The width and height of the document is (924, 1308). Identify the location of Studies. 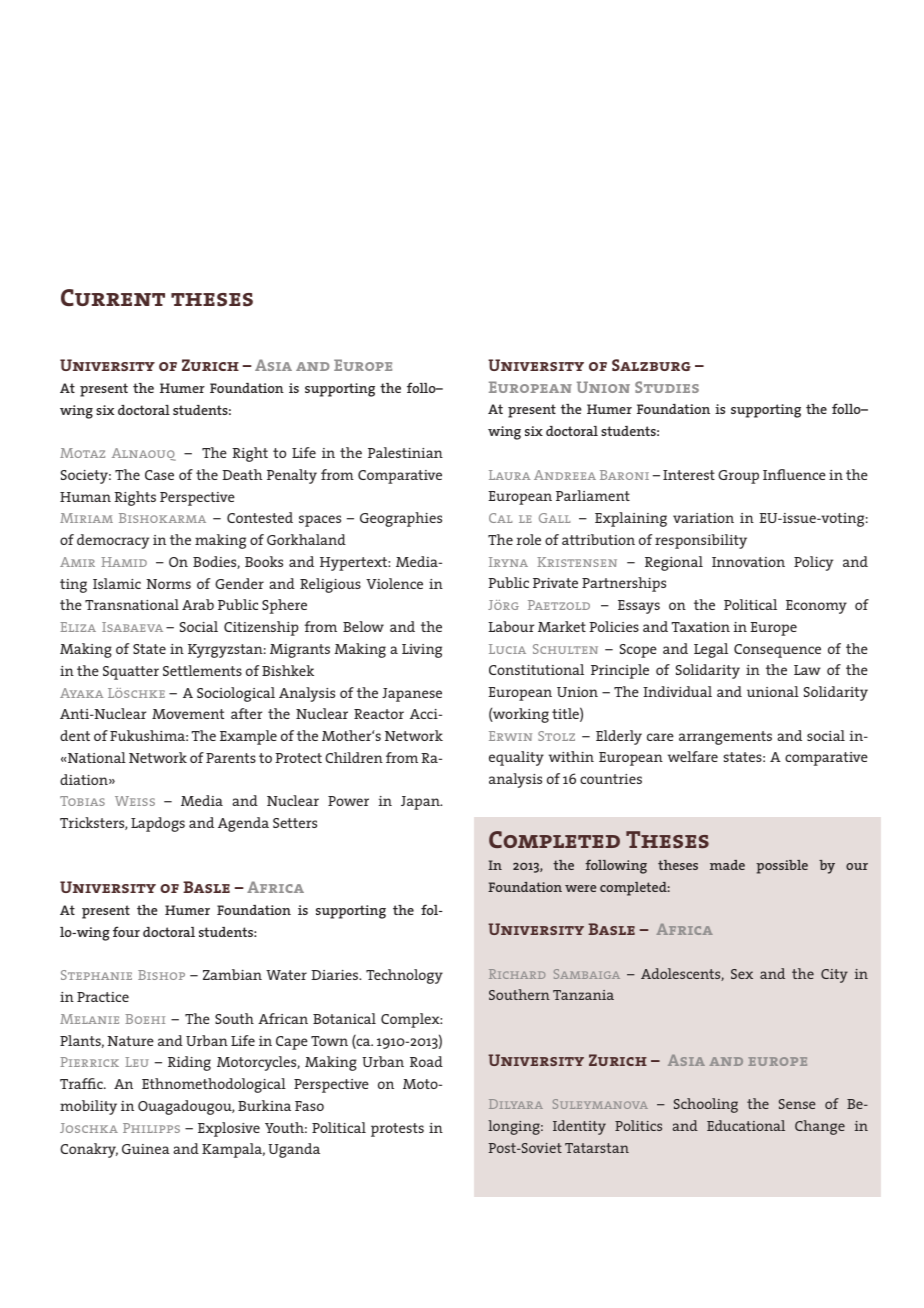
(667, 387).
